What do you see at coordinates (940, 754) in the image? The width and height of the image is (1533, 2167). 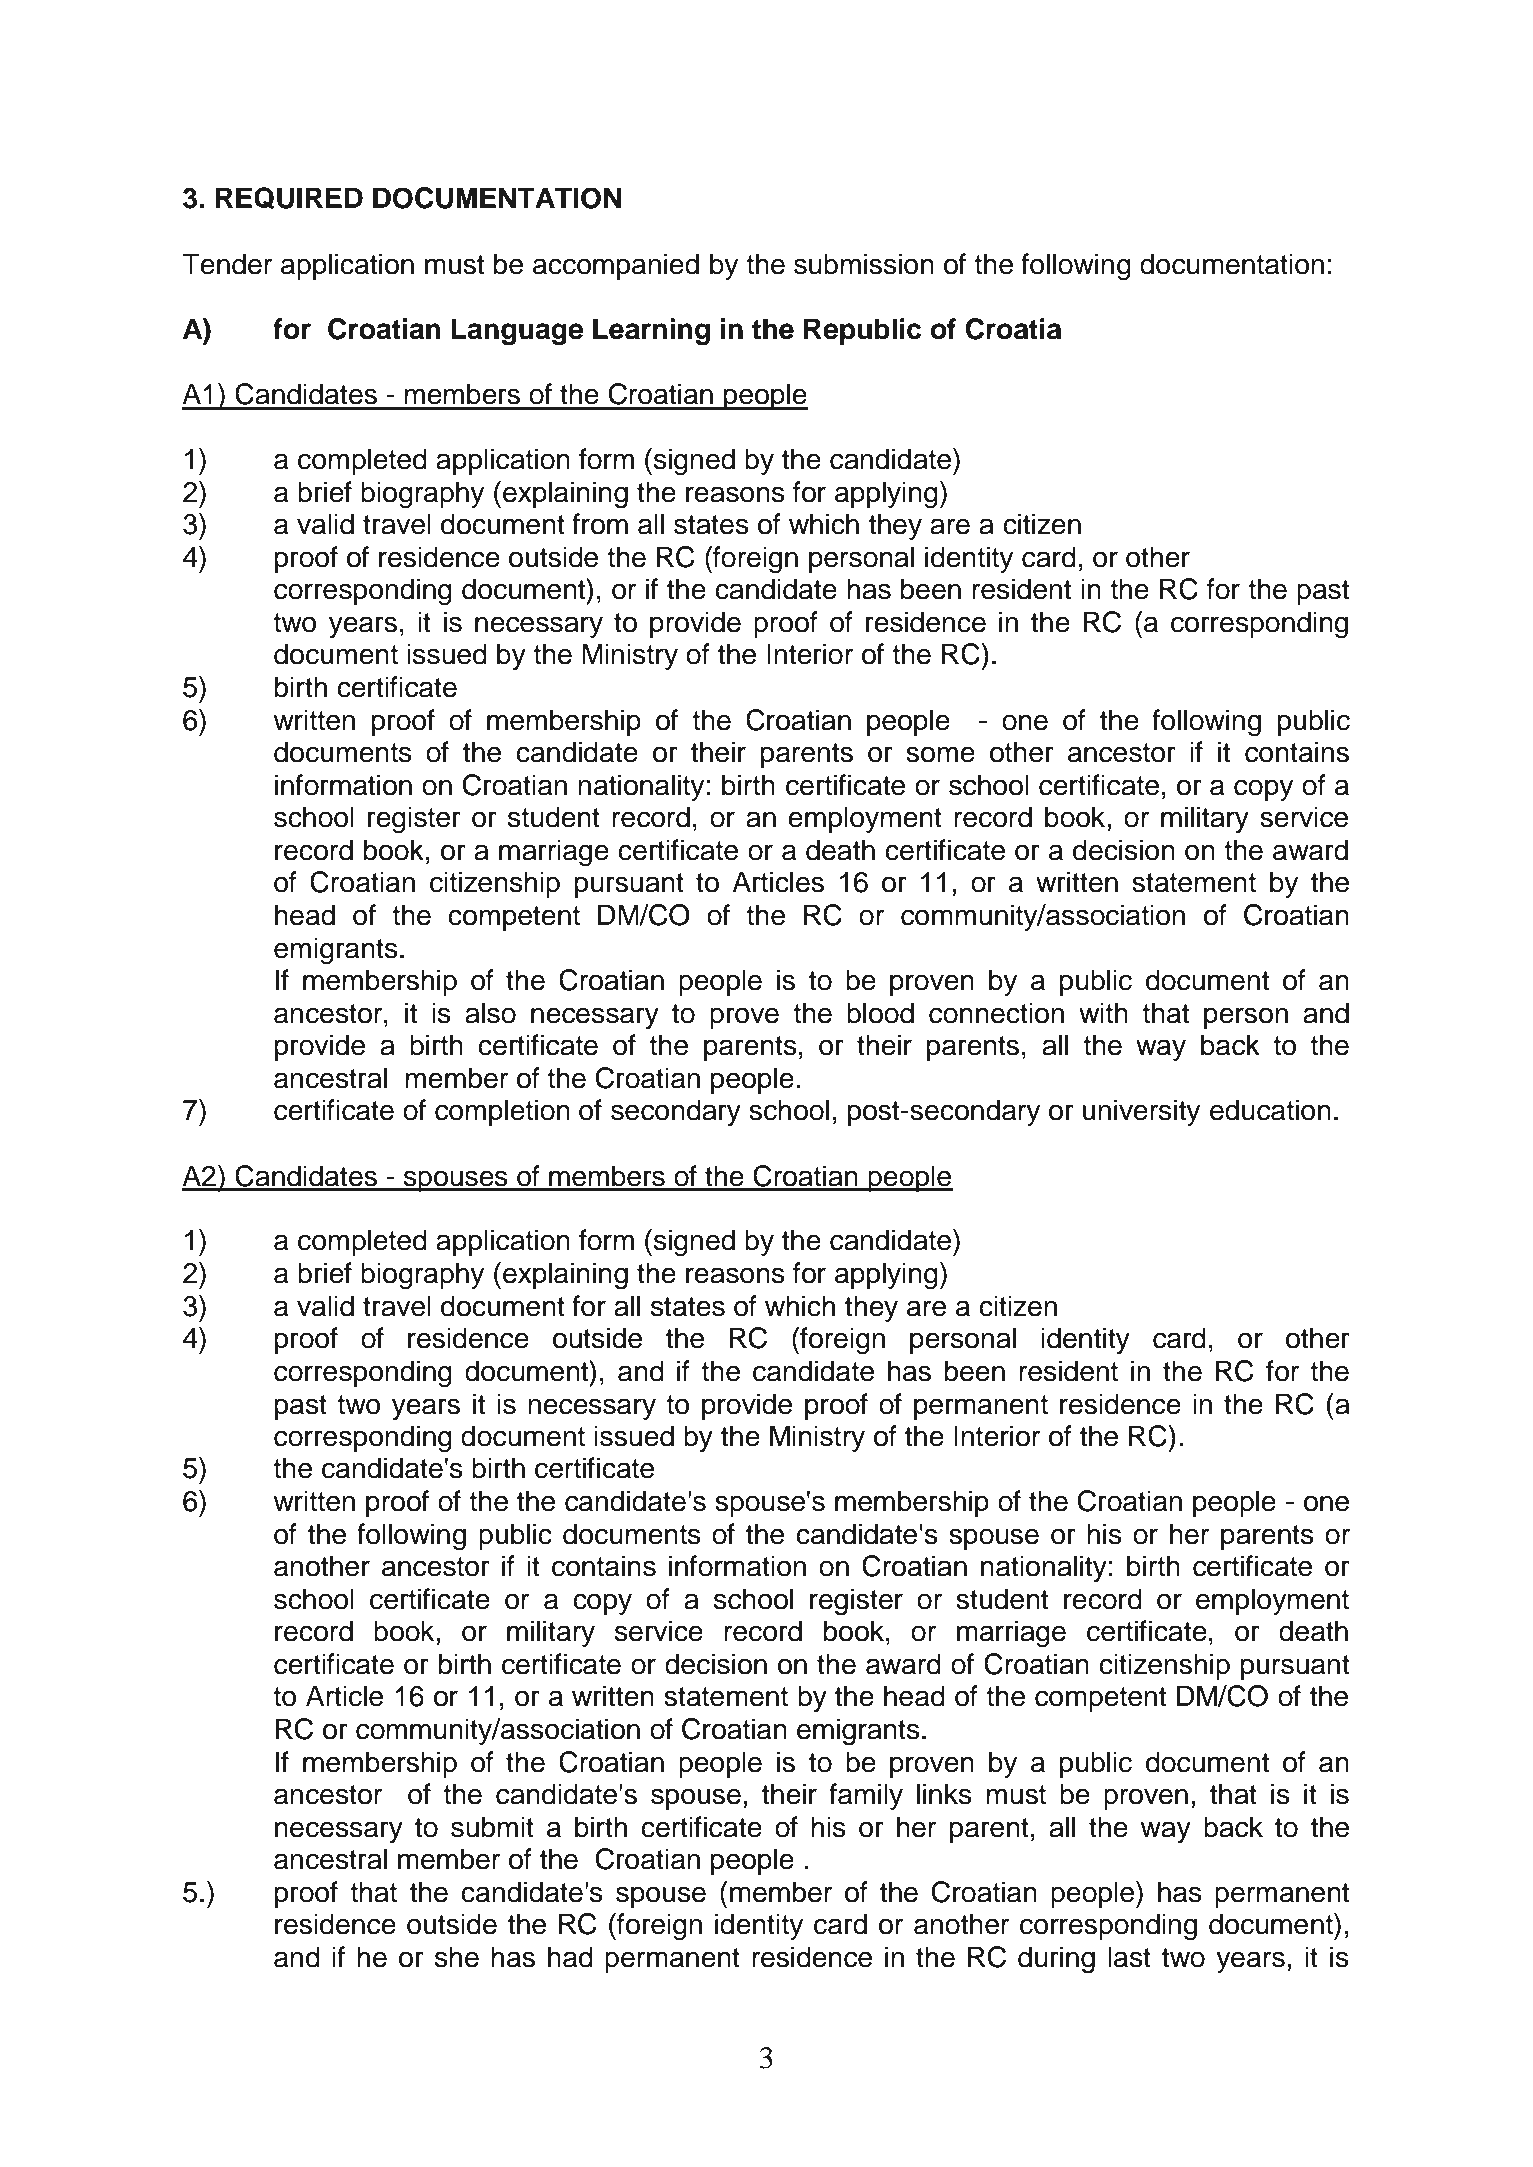 I see `some` at bounding box center [940, 754].
